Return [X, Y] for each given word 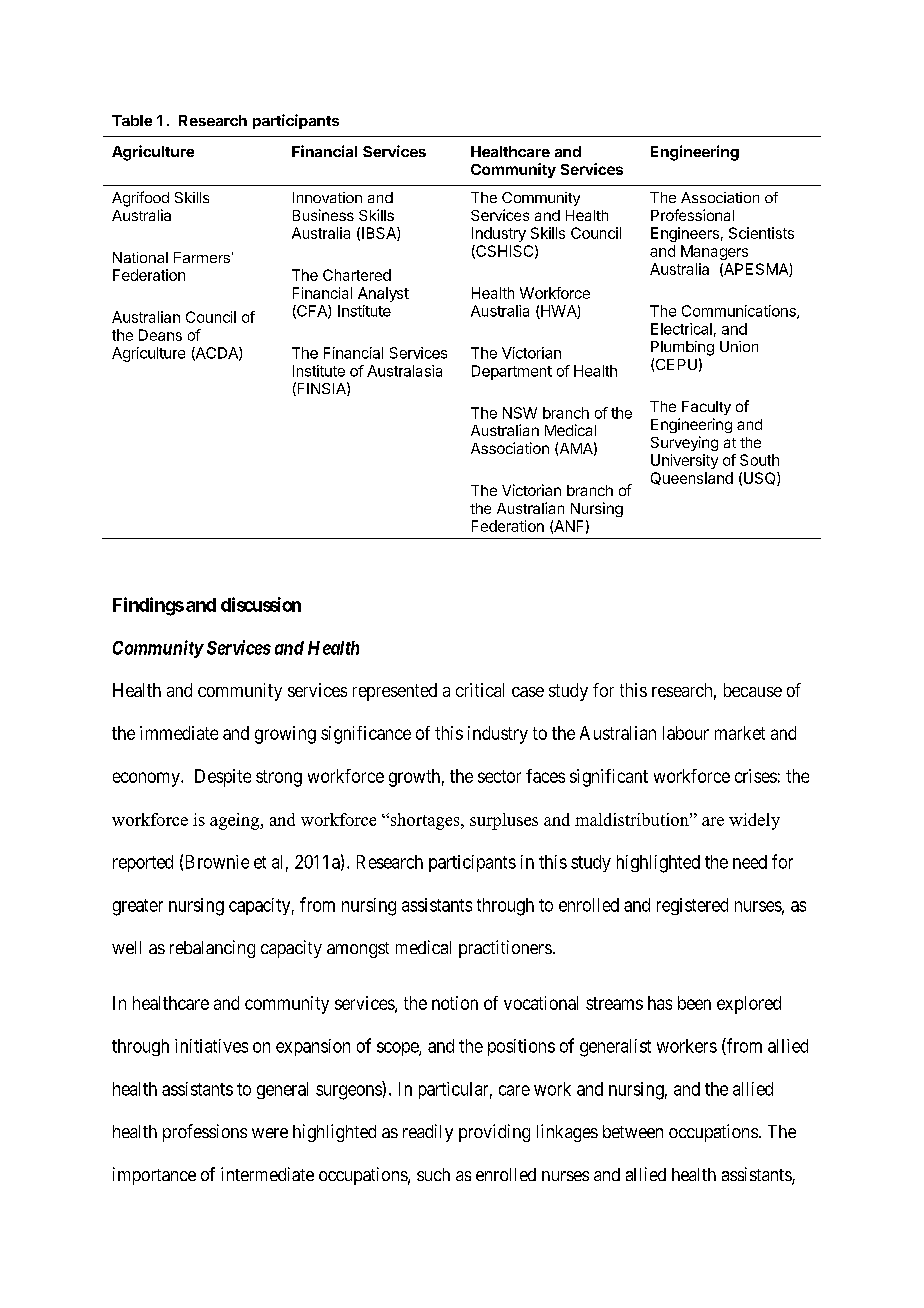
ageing [236, 821]
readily [428, 1133]
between [633, 1131]
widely [754, 821]
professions [205, 1133]
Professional [692, 215]
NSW [520, 413]
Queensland [692, 478]
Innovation [327, 197]
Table [132, 120]
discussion [261, 604]
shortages [425, 821]
